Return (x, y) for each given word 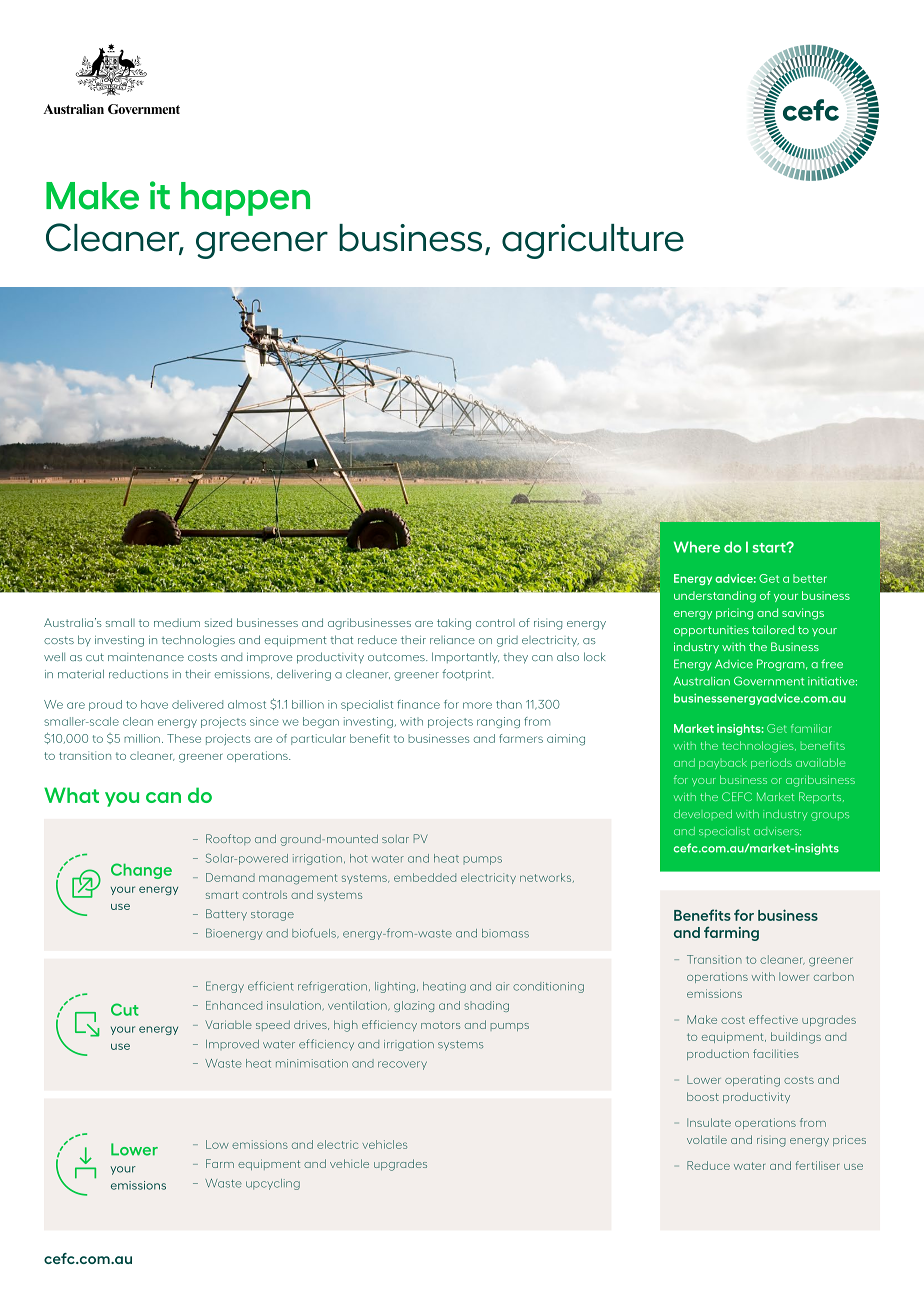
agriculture (593, 241)
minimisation (312, 1063)
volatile (707, 1139)
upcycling (273, 1184)
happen (245, 199)
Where (697, 547)
